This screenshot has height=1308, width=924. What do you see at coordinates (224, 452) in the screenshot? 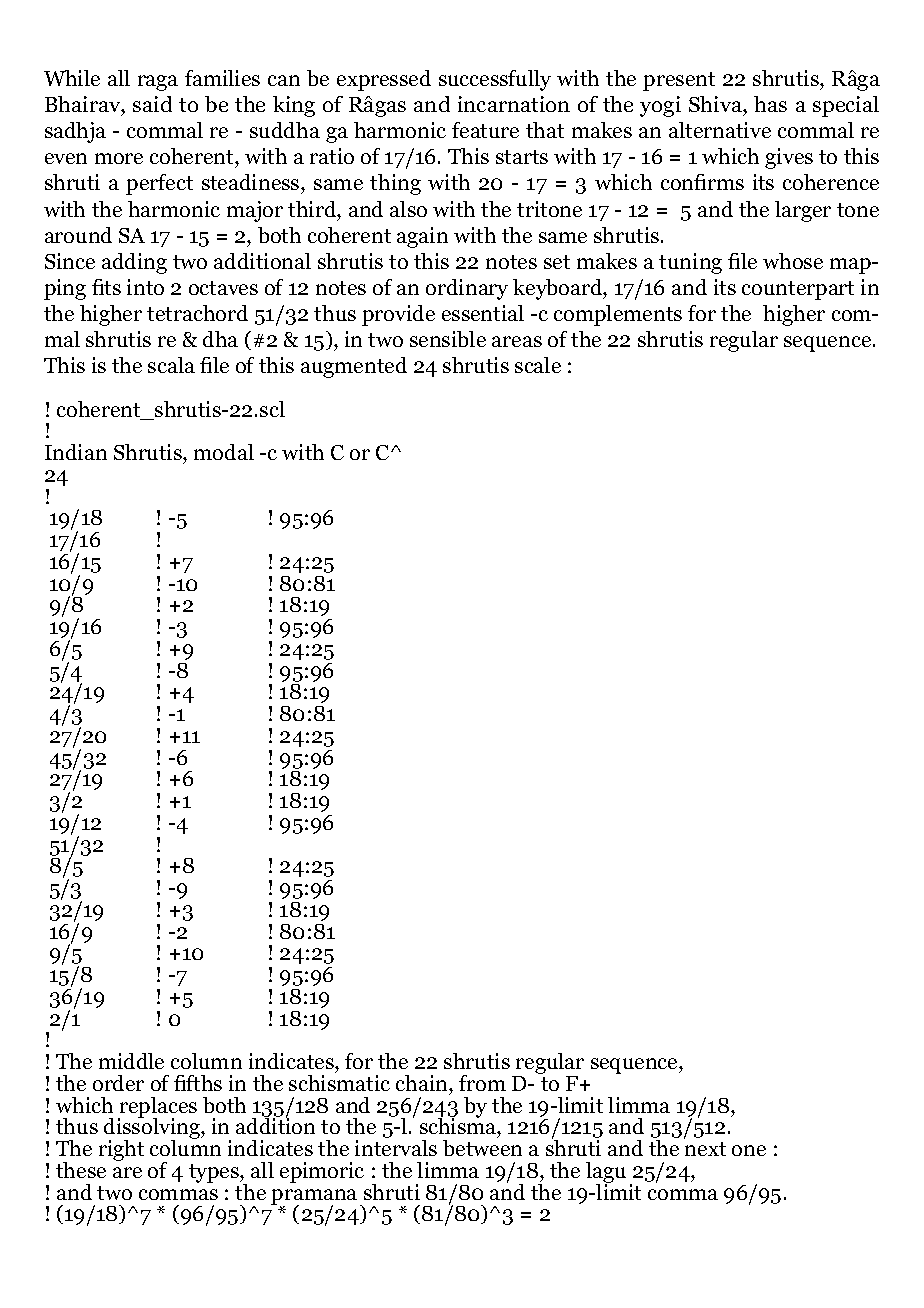
I see `modal` at bounding box center [224, 452].
